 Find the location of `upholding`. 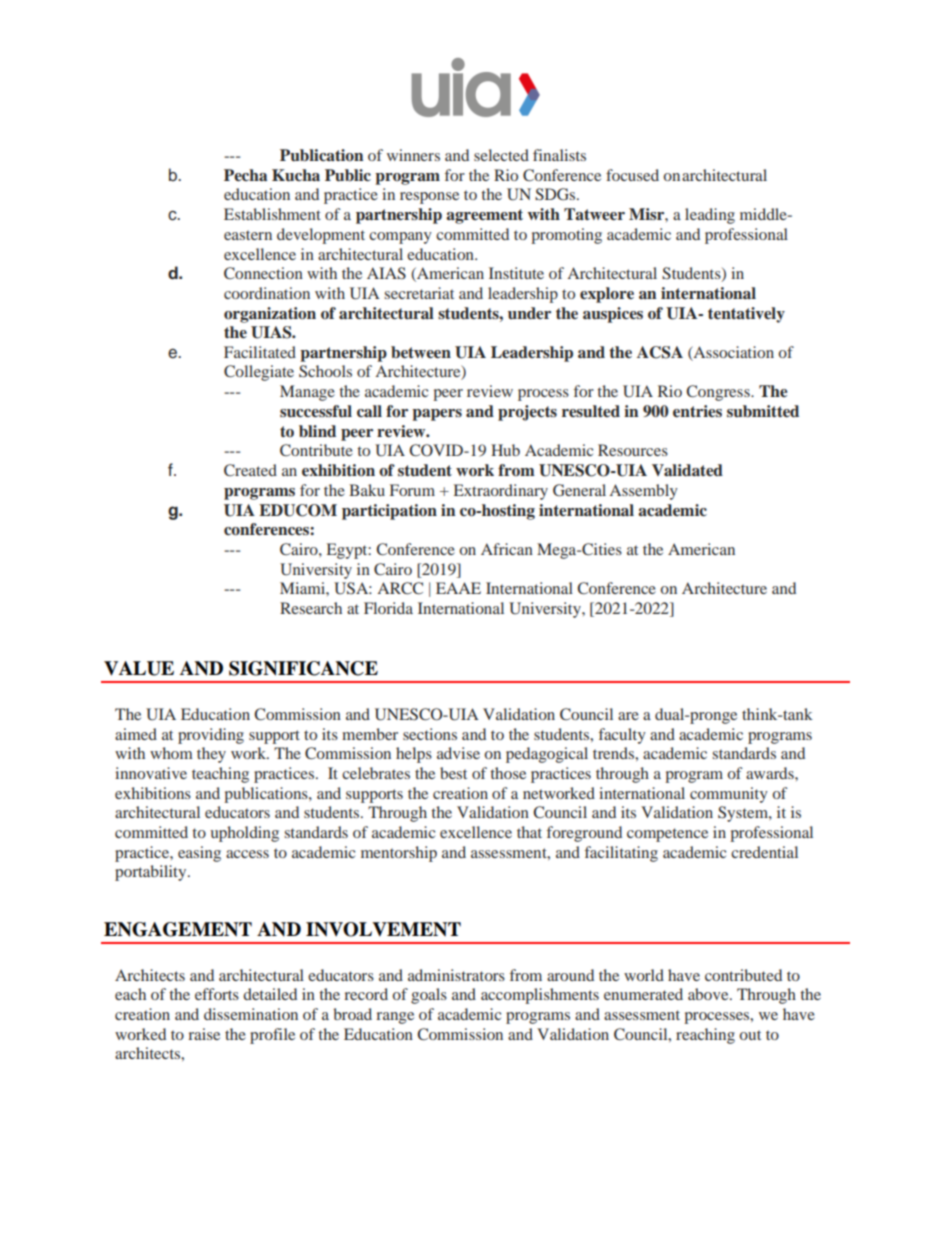

upholding is located at coordinates (244, 834).
